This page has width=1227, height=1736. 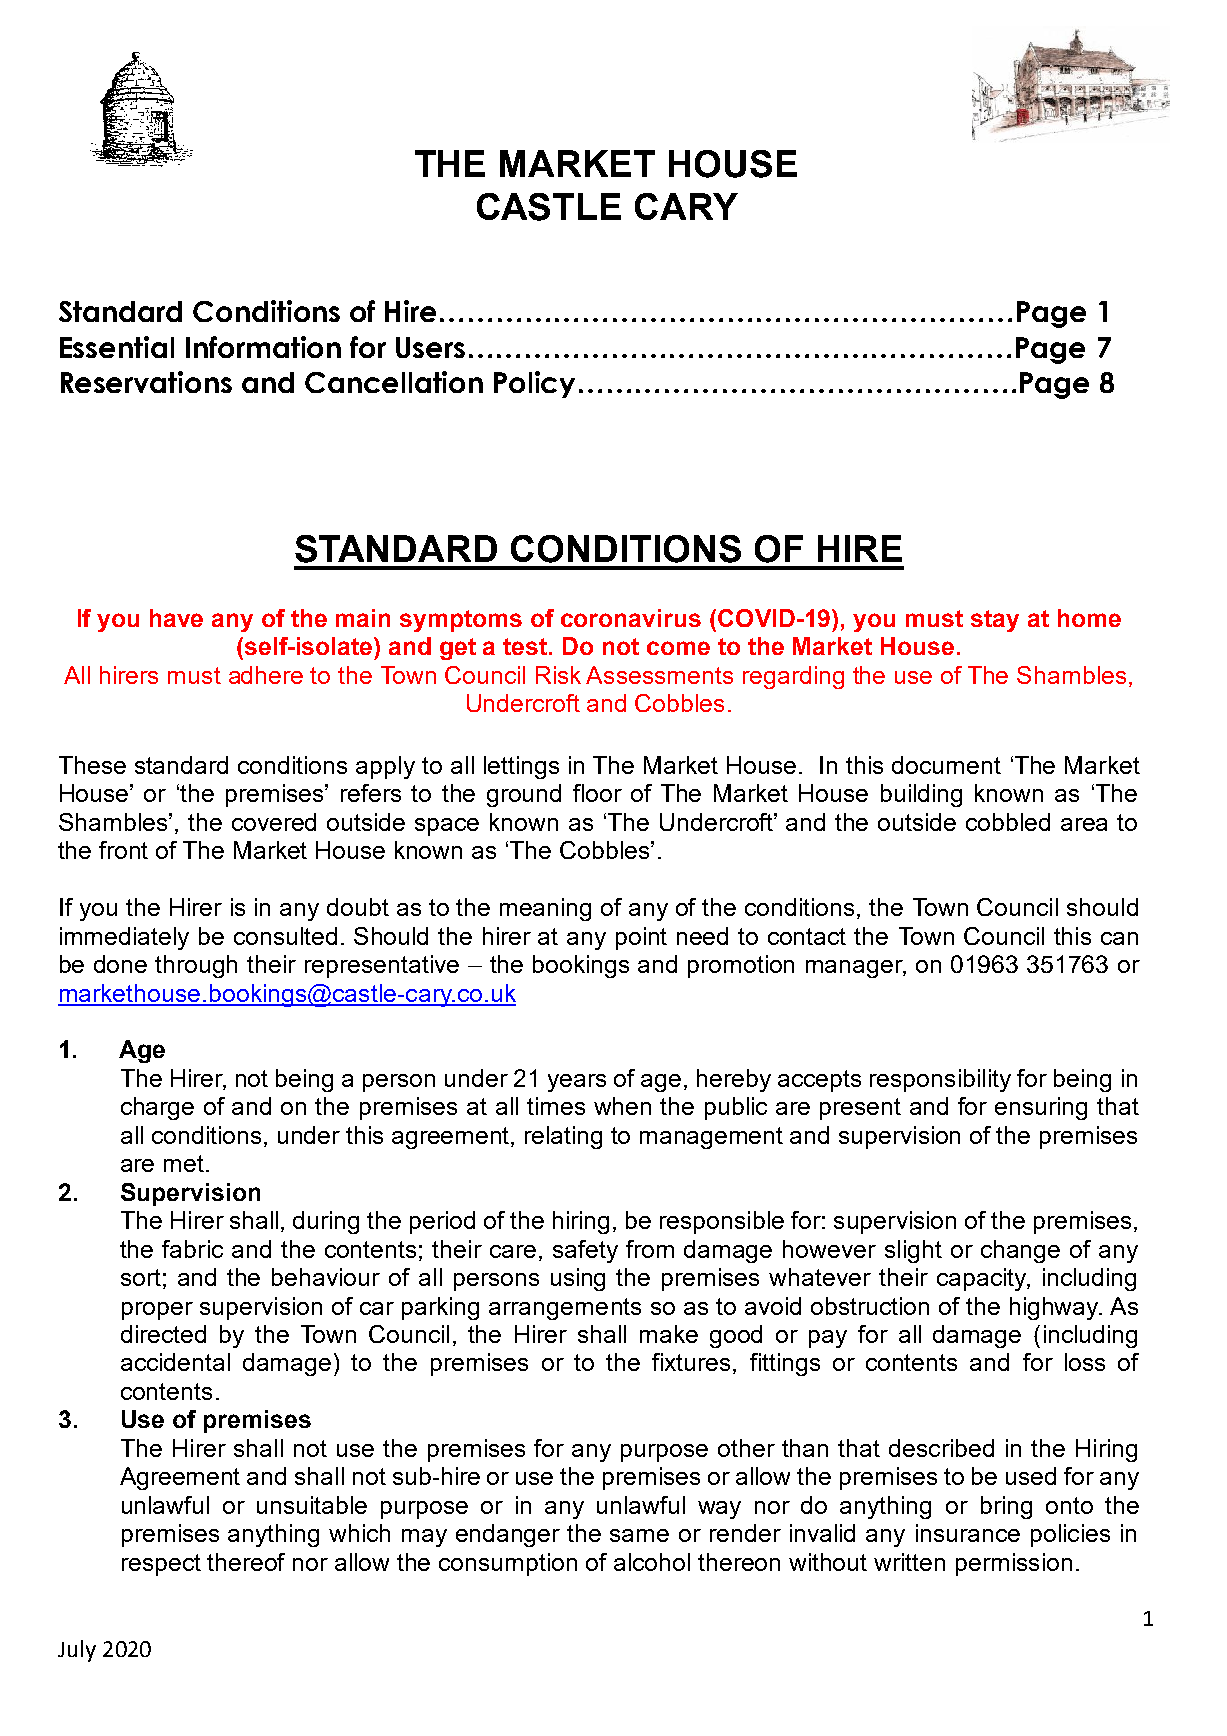 What do you see at coordinates (394, 382) in the page?
I see `Cancellation` at bounding box center [394, 382].
